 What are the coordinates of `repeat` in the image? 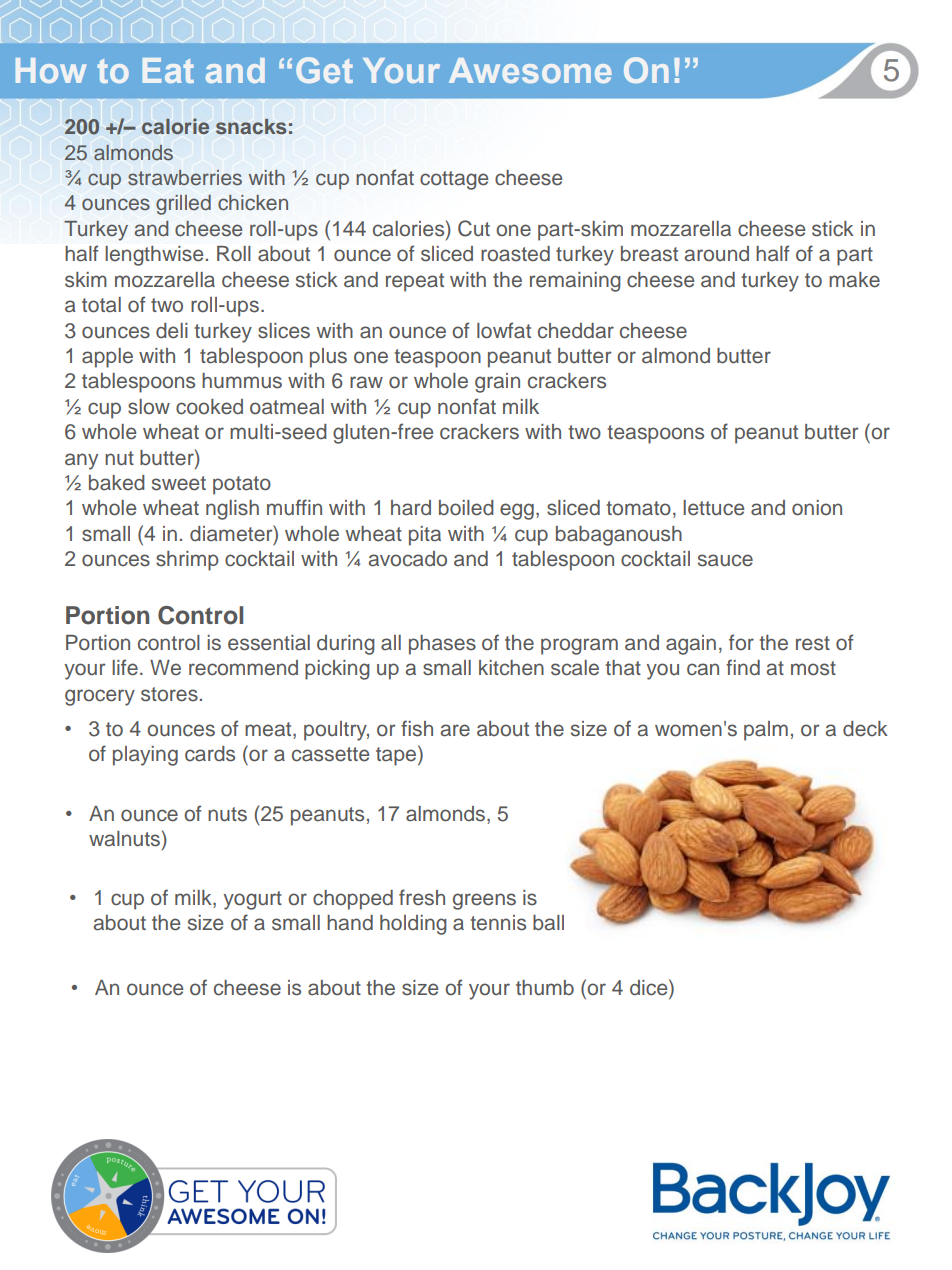 It's located at (415, 282).
